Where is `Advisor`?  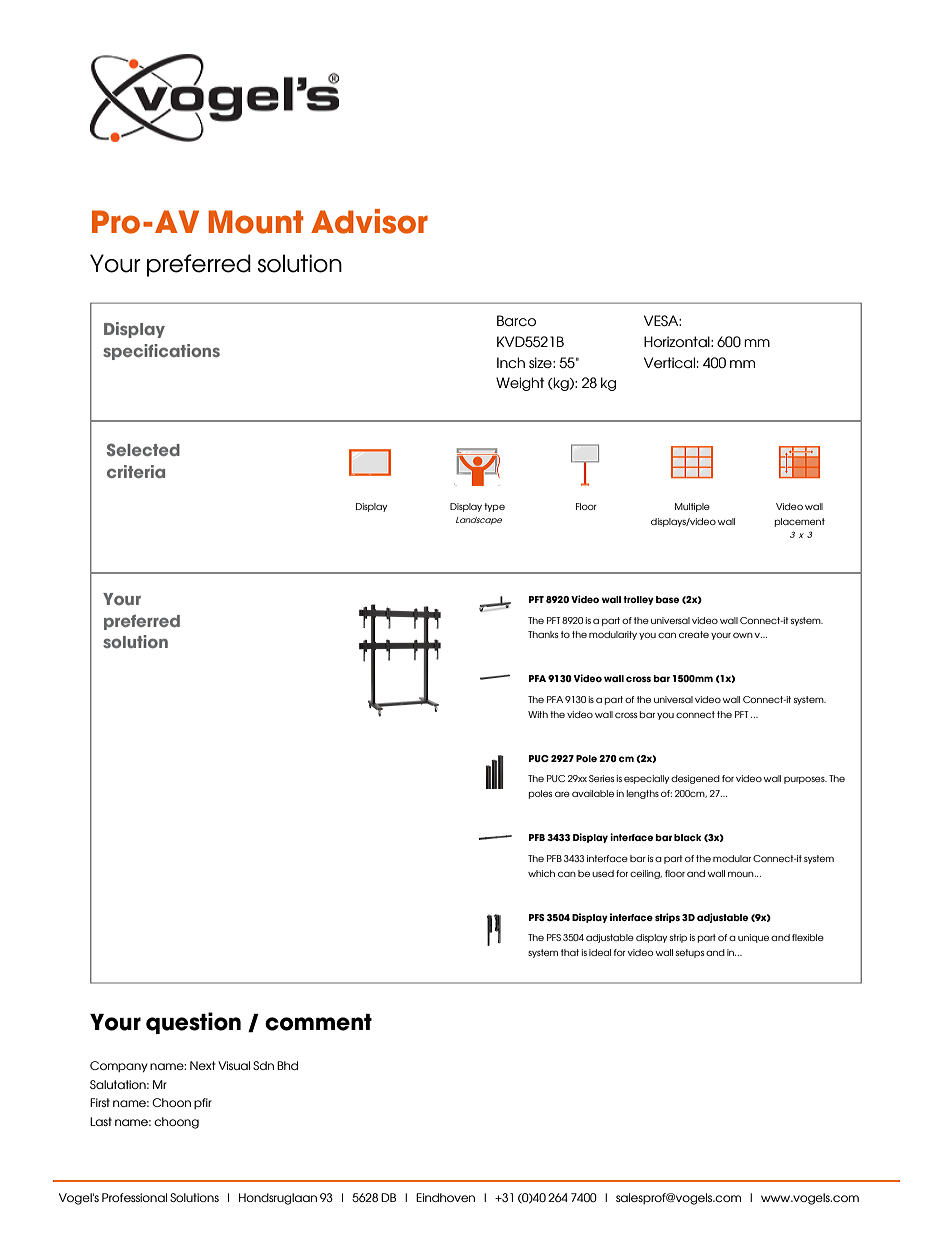
Advisor is located at coordinates (369, 221).
